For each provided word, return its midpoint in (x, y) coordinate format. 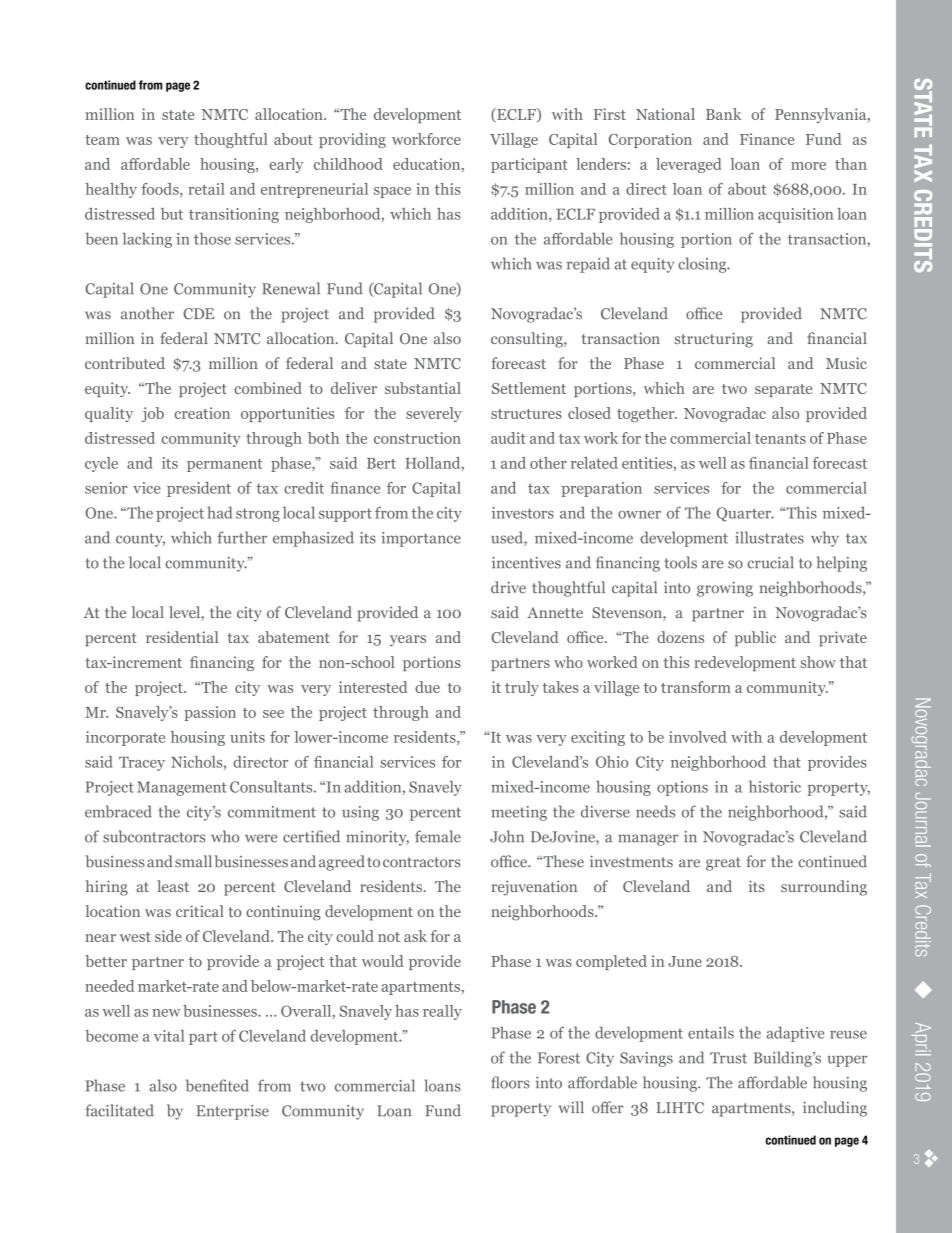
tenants (780, 439)
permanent (224, 465)
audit (508, 438)
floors (510, 1082)
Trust (728, 1058)
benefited (217, 1085)
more (808, 166)
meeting (519, 813)
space (392, 192)
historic (775, 786)
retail (206, 189)
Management (182, 788)
